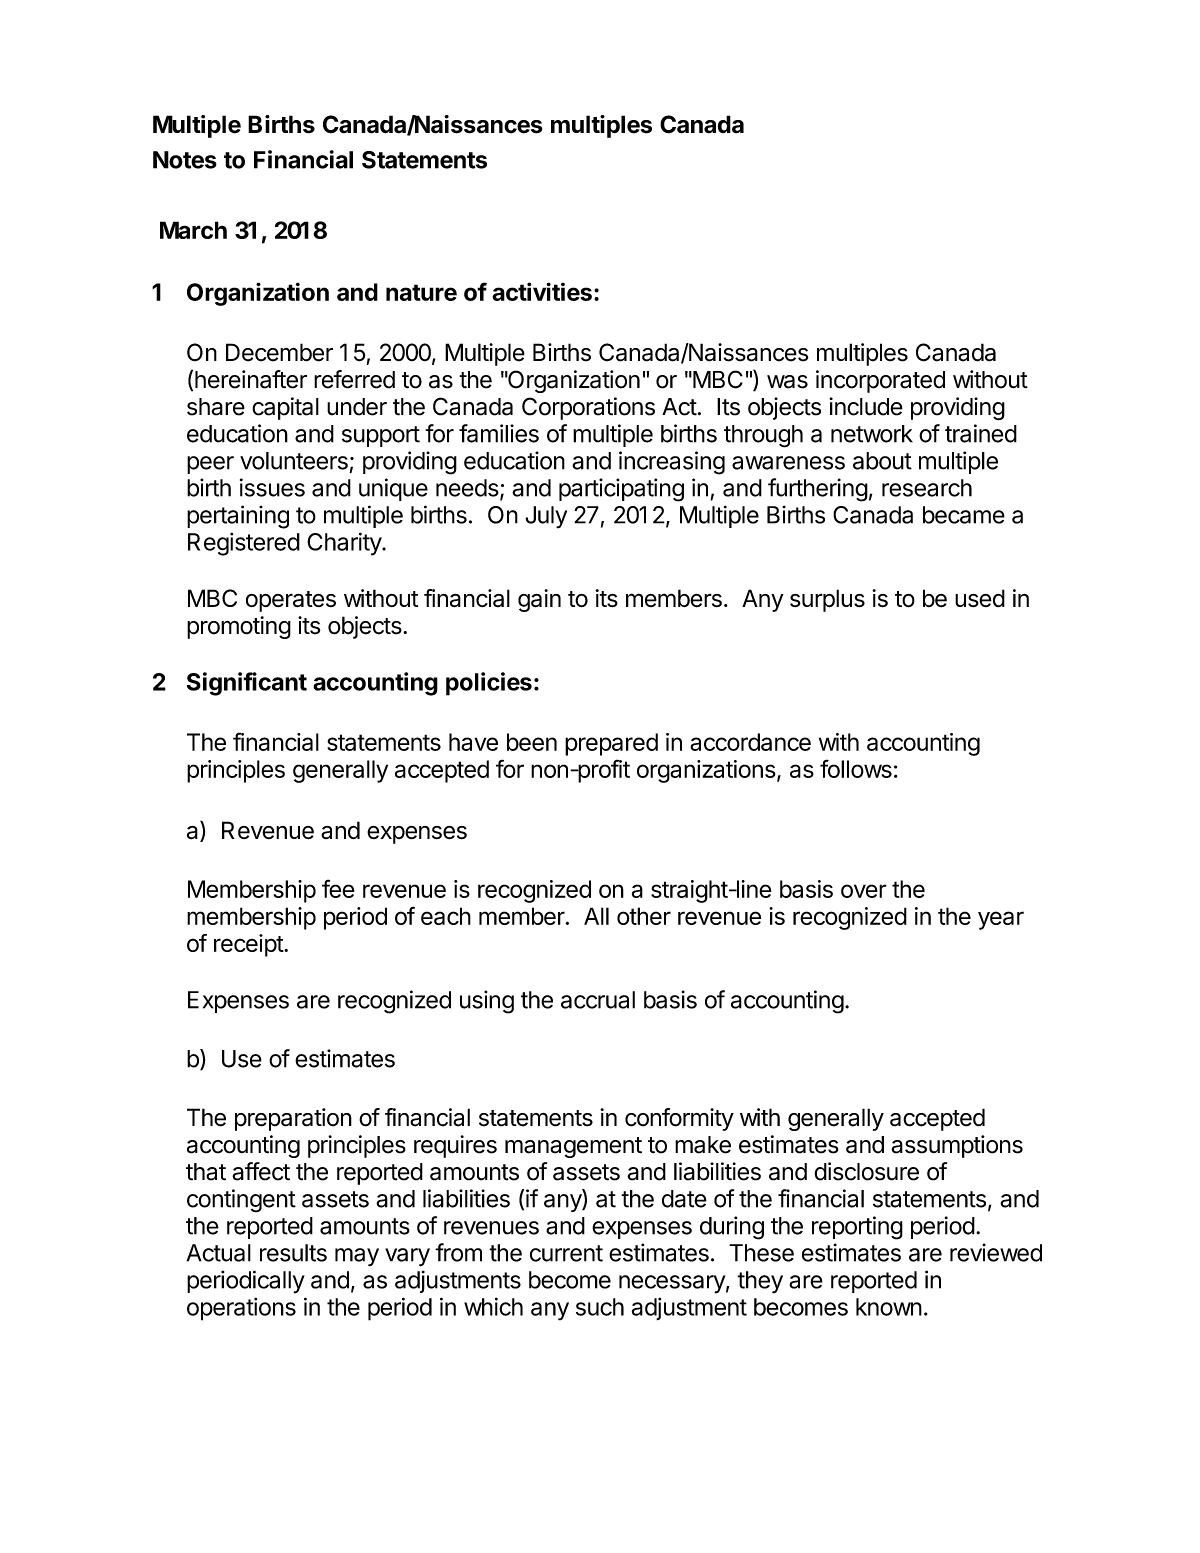 Image resolution: width=1200 pixels, height=1553 pixels. Describe the element at coordinates (542, 291) in the document. I see `activities` at that location.
